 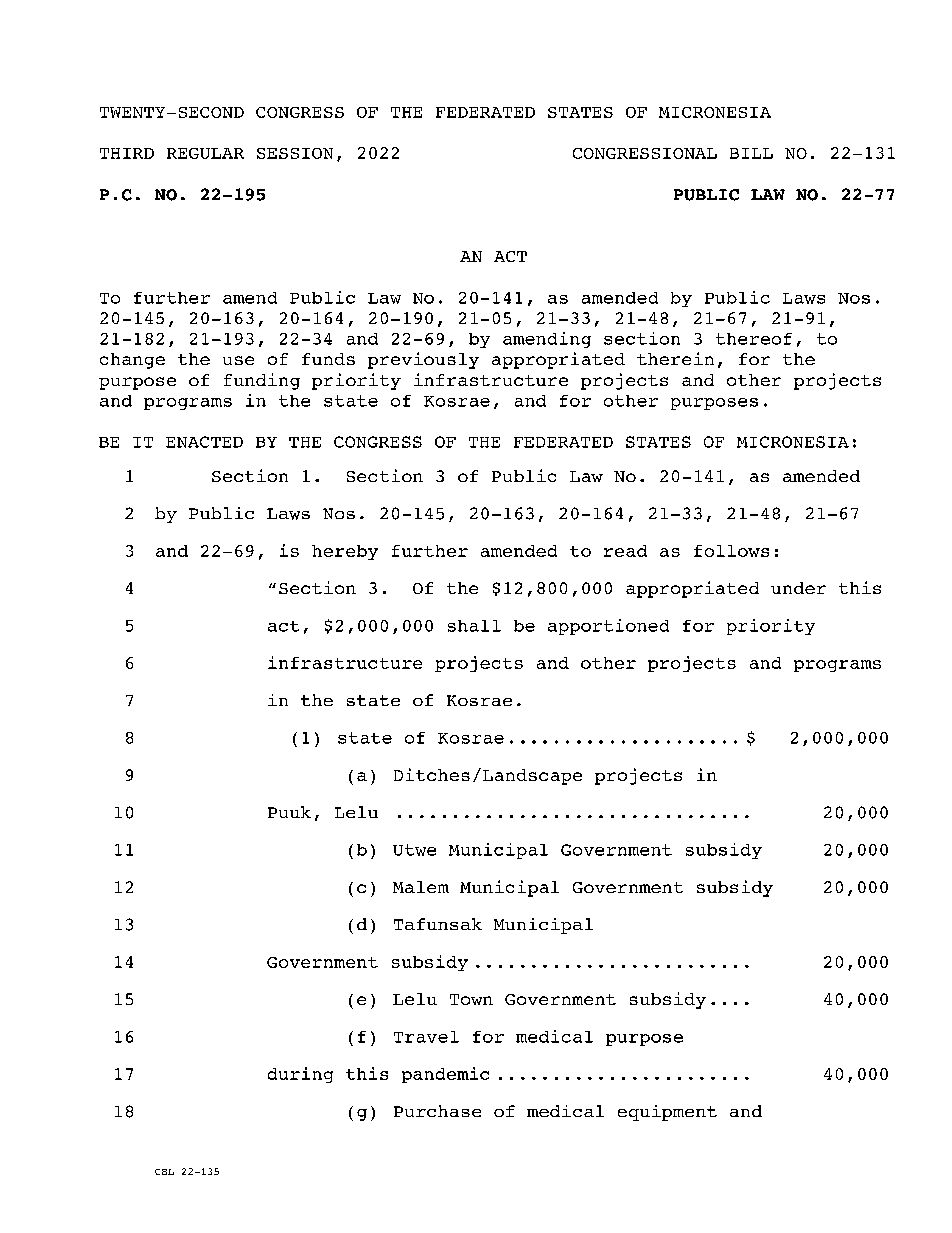 I want to click on REGULAR, so click(x=205, y=153).
